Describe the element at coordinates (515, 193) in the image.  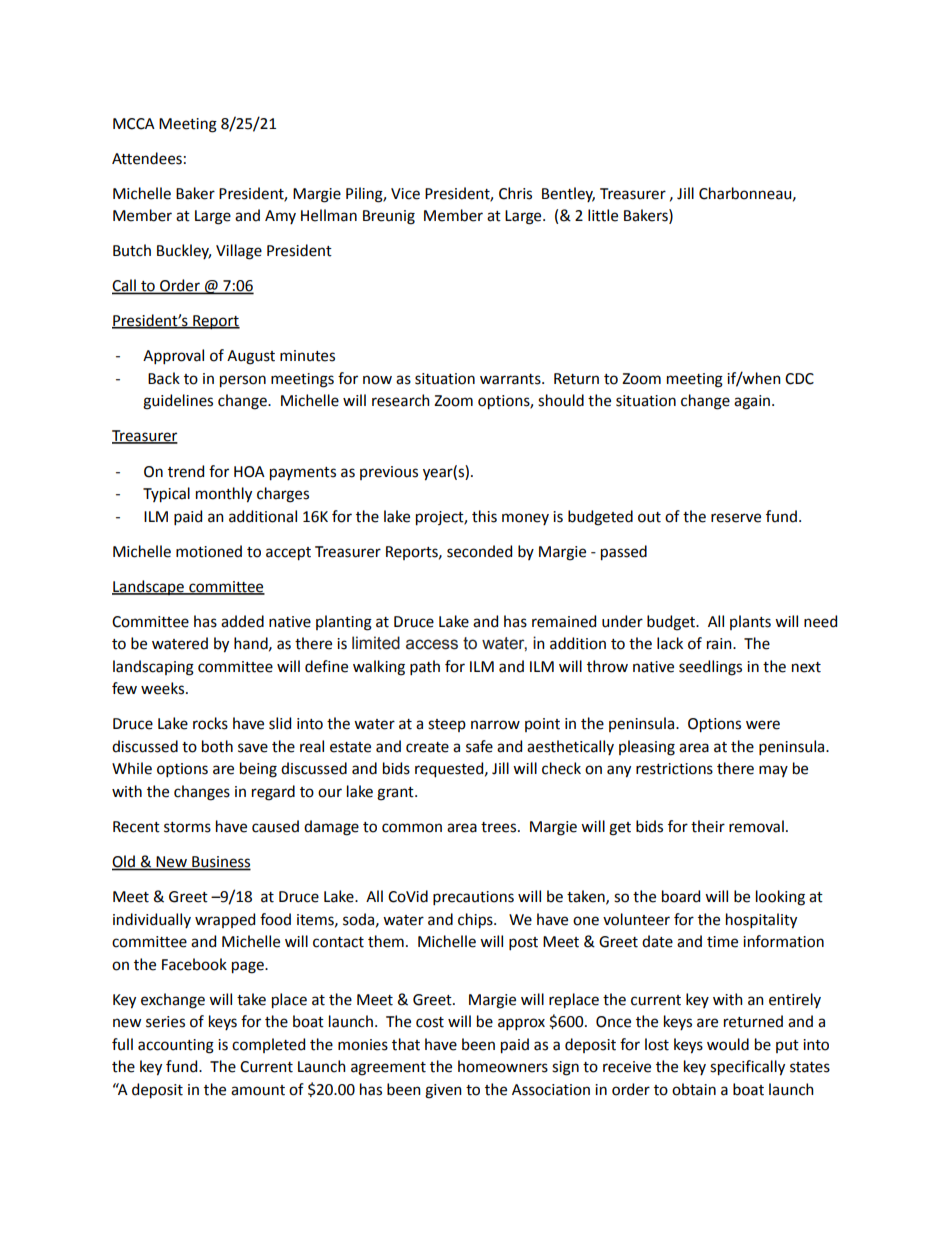
I see `Chris` at that location.
